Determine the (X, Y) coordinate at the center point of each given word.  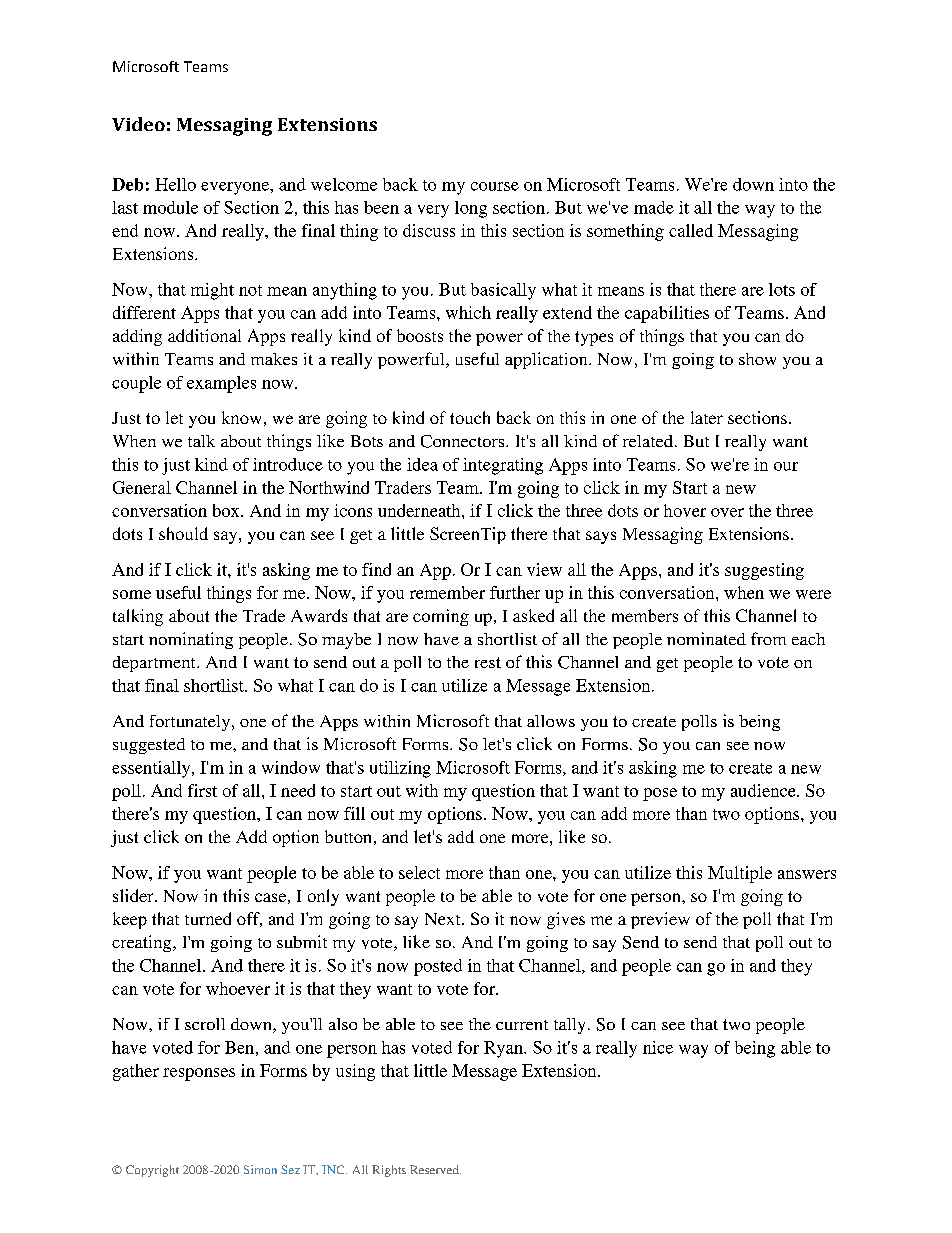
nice (658, 1047)
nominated (706, 638)
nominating (191, 640)
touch (470, 417)
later (707, 417)
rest (488, 662)
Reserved (435, 1169)
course (495, 186)
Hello (175, 184)
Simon (260, 1169)
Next (444, 919)
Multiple (740, 874)
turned (208, 918)
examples (221, 384)
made (654, 207)
